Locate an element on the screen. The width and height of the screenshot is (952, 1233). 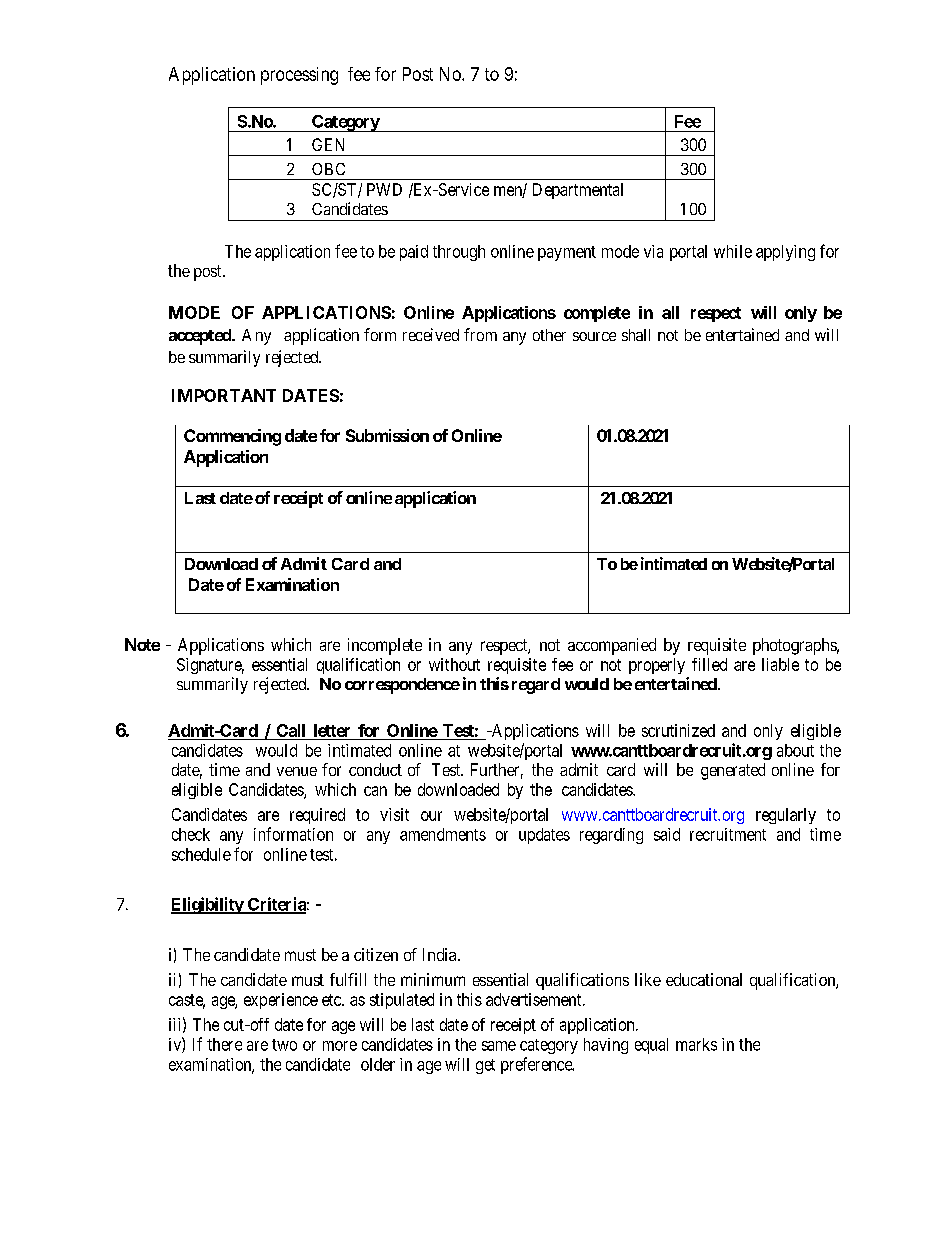
without is located at coordinates (454, 664).
